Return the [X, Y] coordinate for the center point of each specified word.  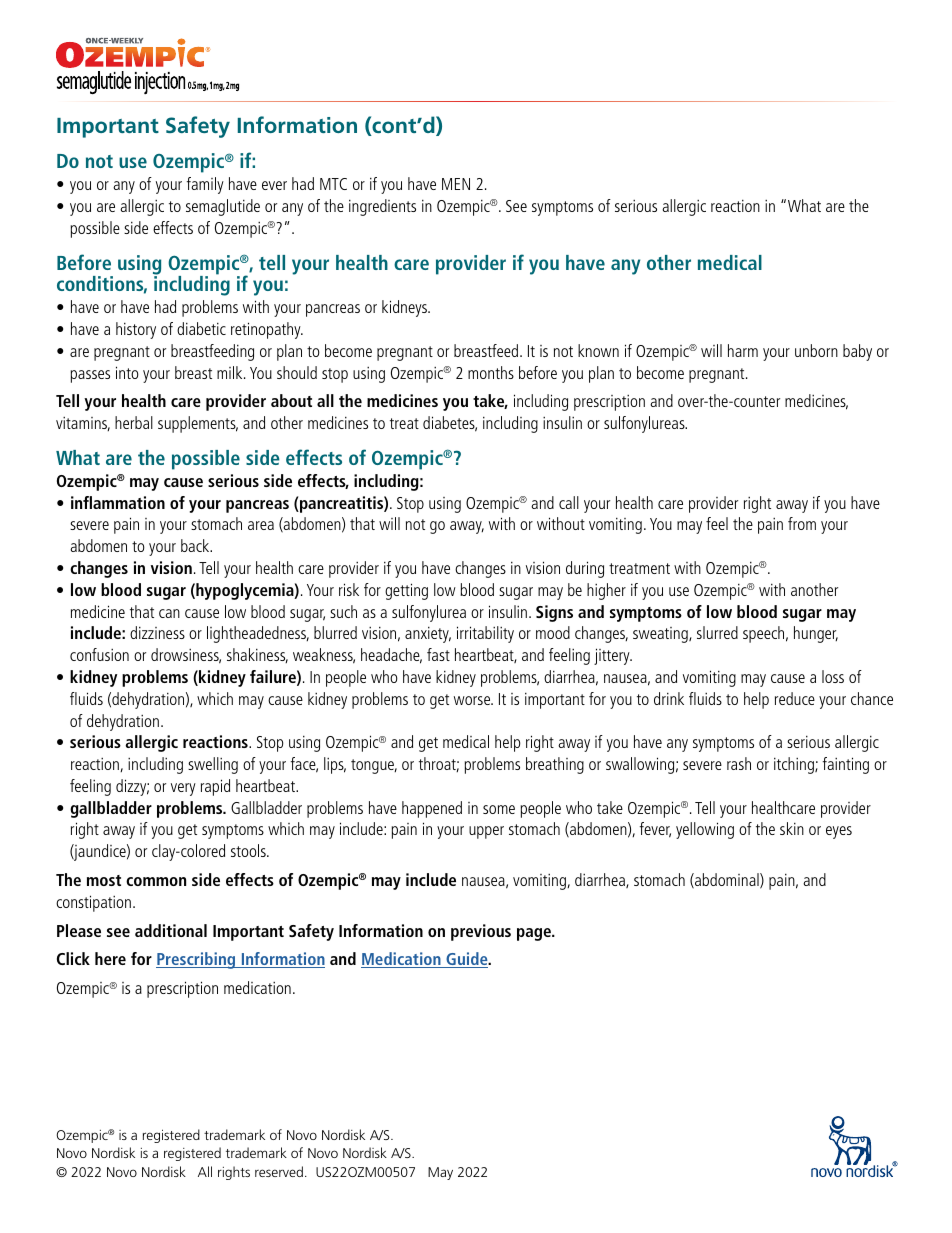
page [535, 934]
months [491, 372]
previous [481, 932]
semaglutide [223, 207]
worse [473, 700]
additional [171, 930]
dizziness [157, 632]
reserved [279, 1171]
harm [743, 350]
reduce [795, 698]
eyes [839, 832]
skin [792, 828]
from [802, 523]
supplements [198, 424]
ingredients [382, 207]
